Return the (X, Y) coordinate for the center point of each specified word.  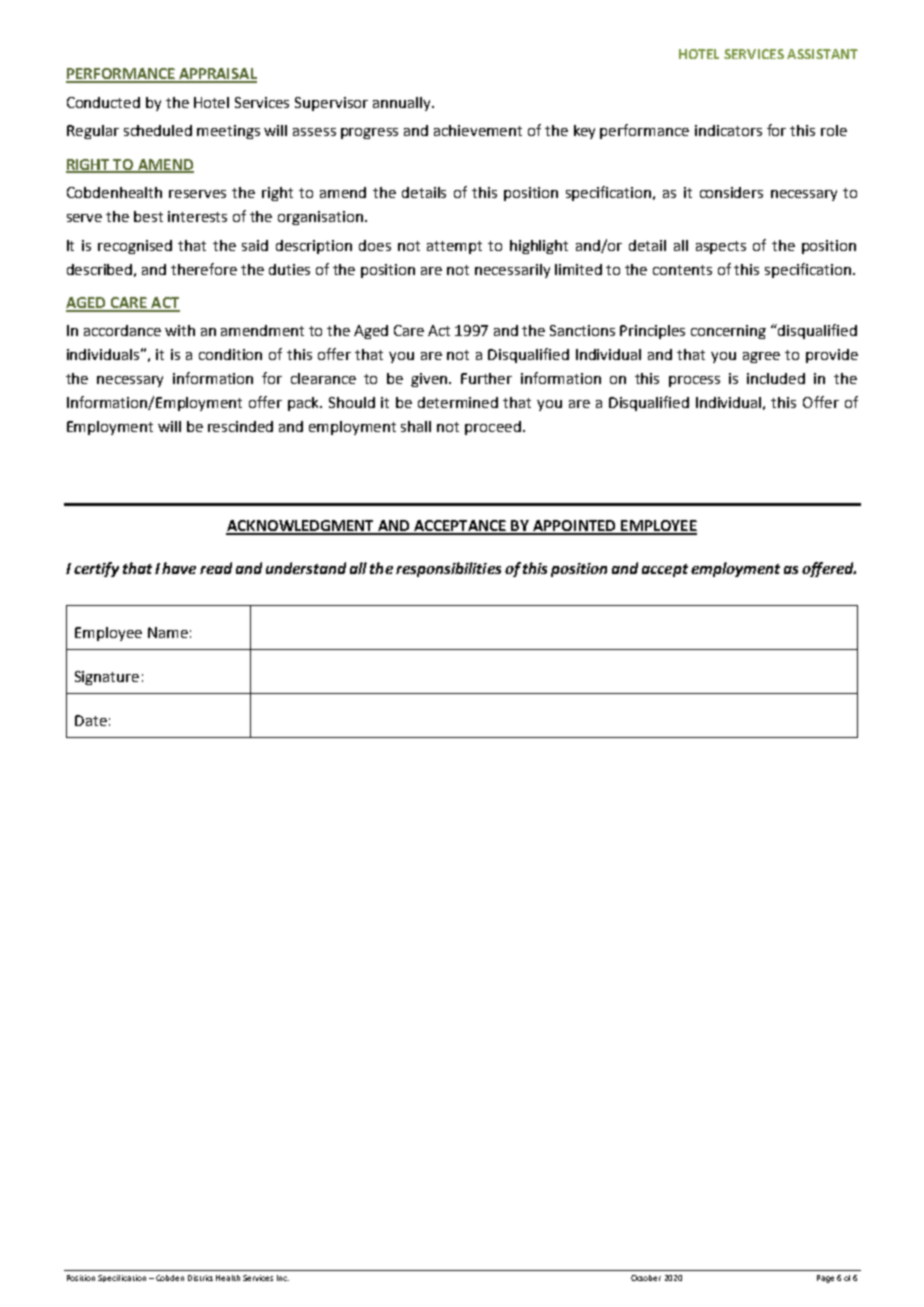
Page (825, 1279)
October (646, 1278)
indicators (728, 130)
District (200, 1278)
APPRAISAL (217, 75)
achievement (478, 130)
